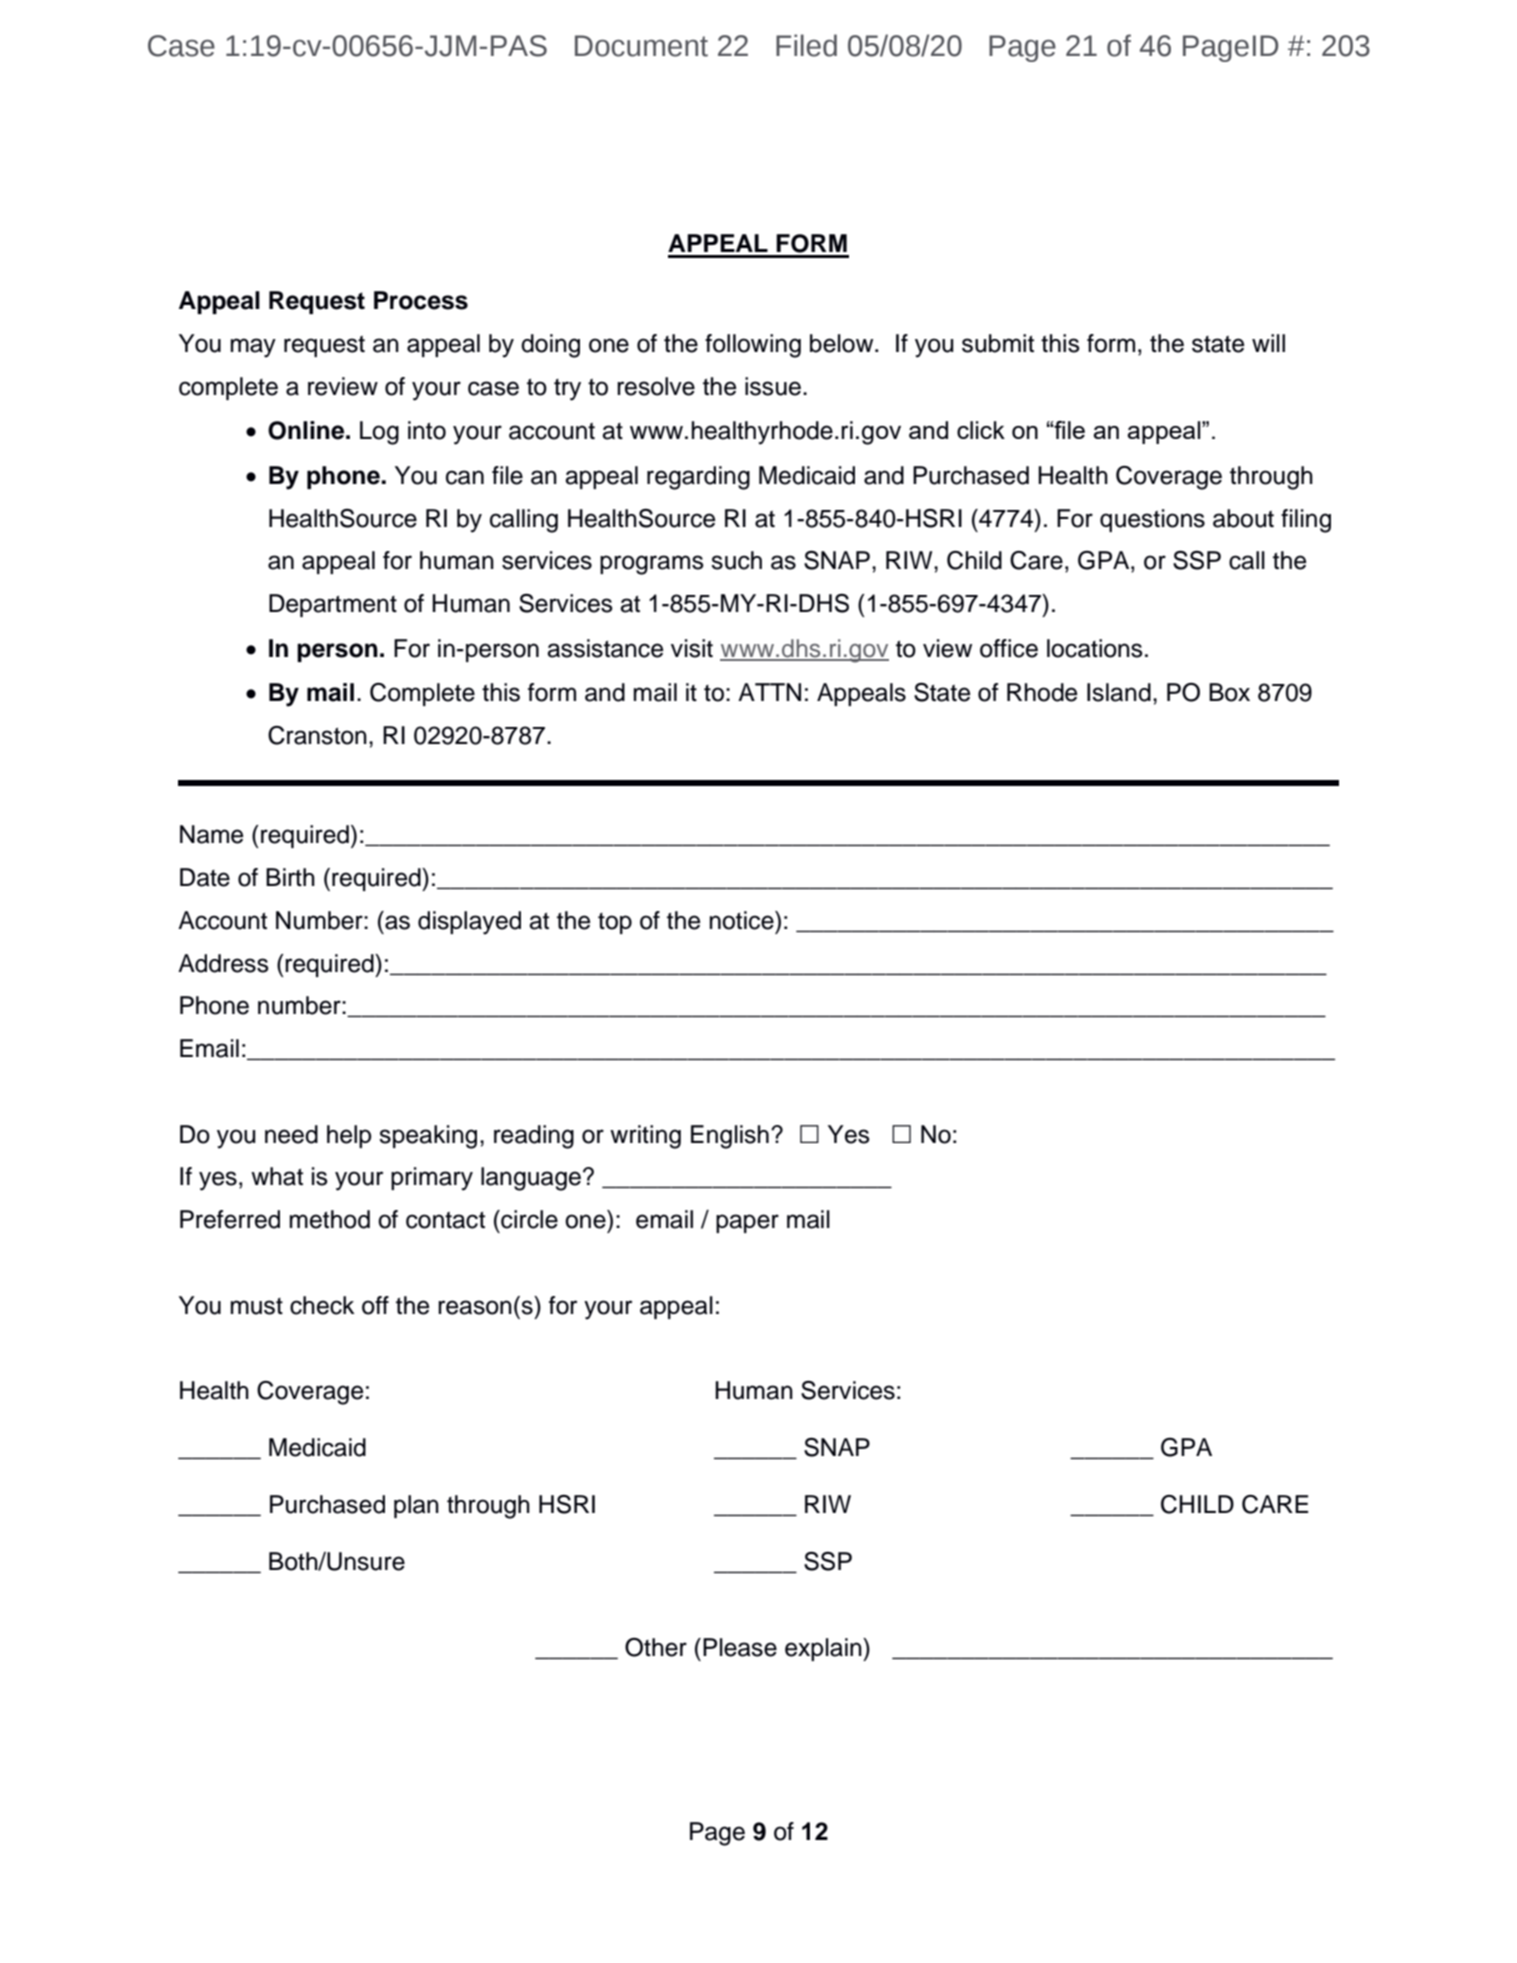  I want to click on notice, so click(743, 920).
